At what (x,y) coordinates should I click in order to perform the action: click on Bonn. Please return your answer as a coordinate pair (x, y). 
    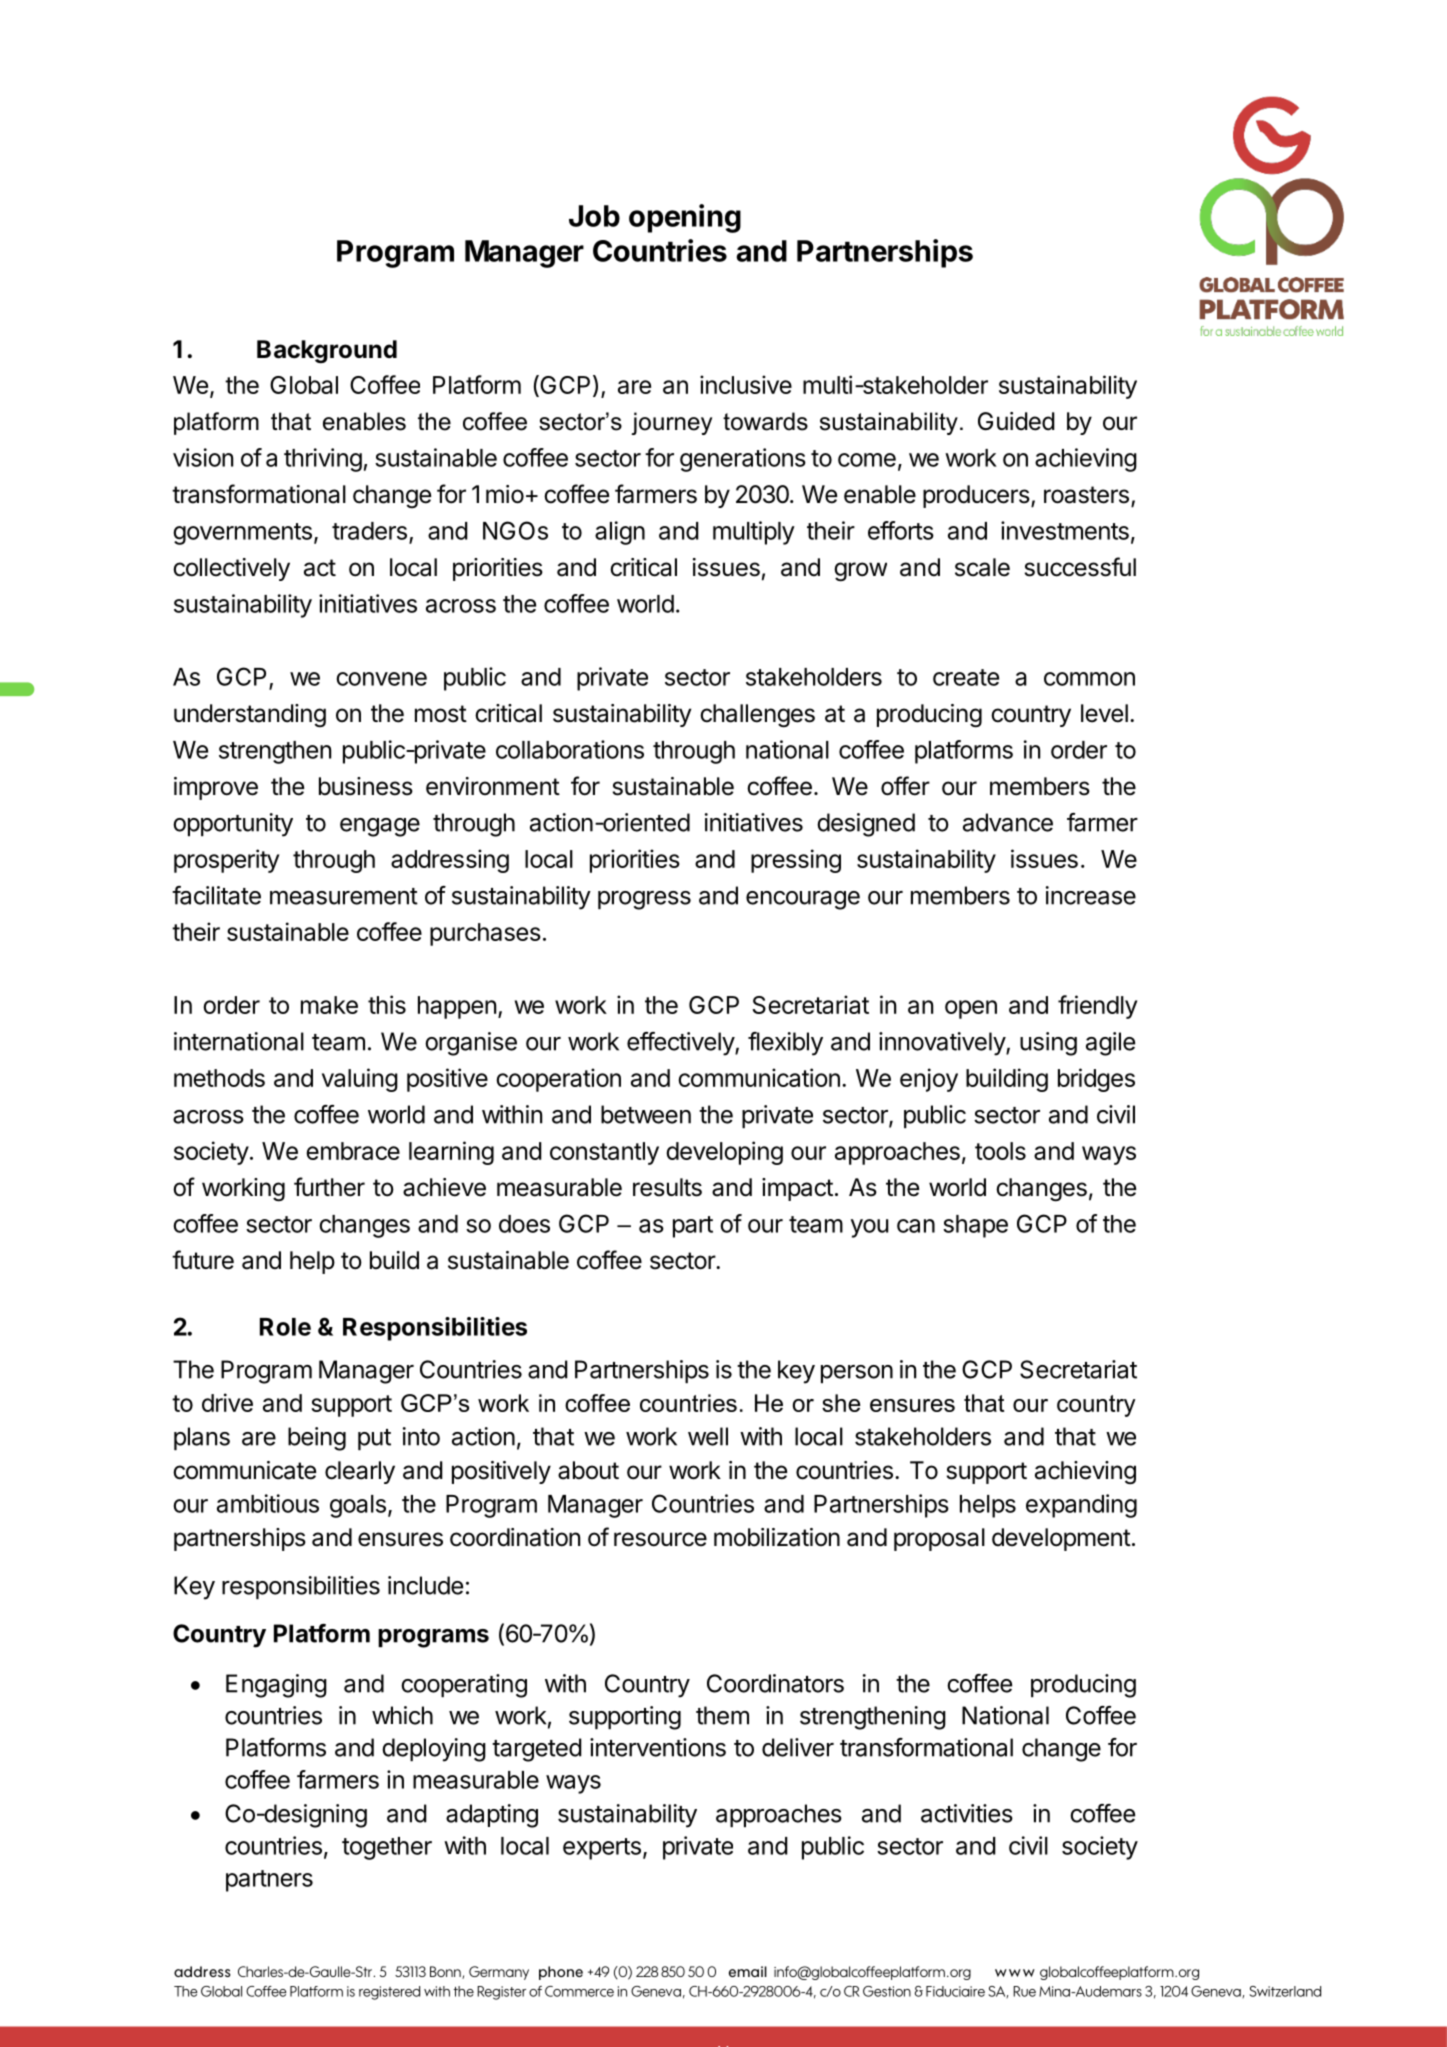
    Looking at the image, I should click on (446, 1972).
